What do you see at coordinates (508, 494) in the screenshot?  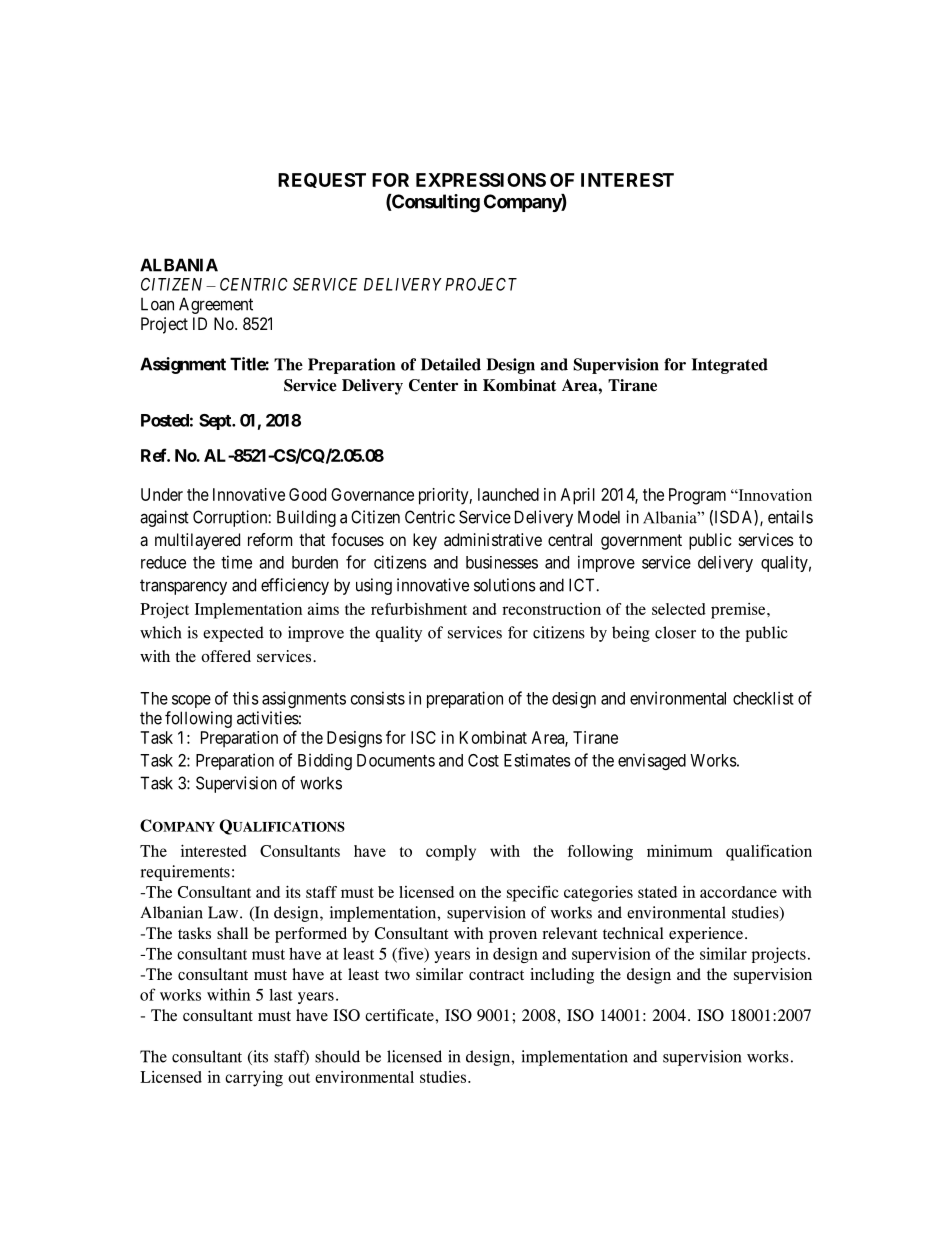 I see `launched` at bounding box center [508, 494].
